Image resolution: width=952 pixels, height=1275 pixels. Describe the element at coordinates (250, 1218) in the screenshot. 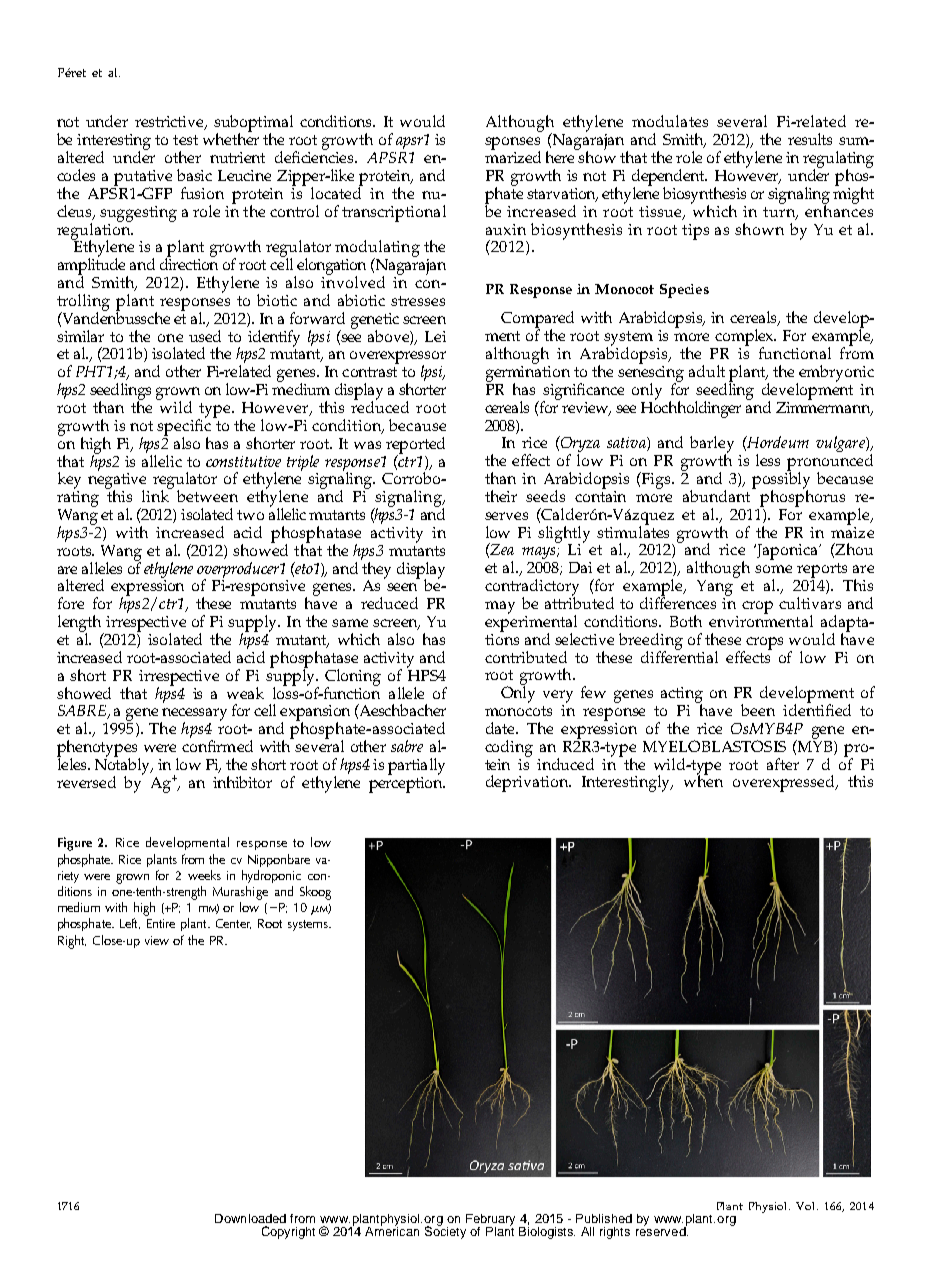

I see `Downloaded` at that location.
